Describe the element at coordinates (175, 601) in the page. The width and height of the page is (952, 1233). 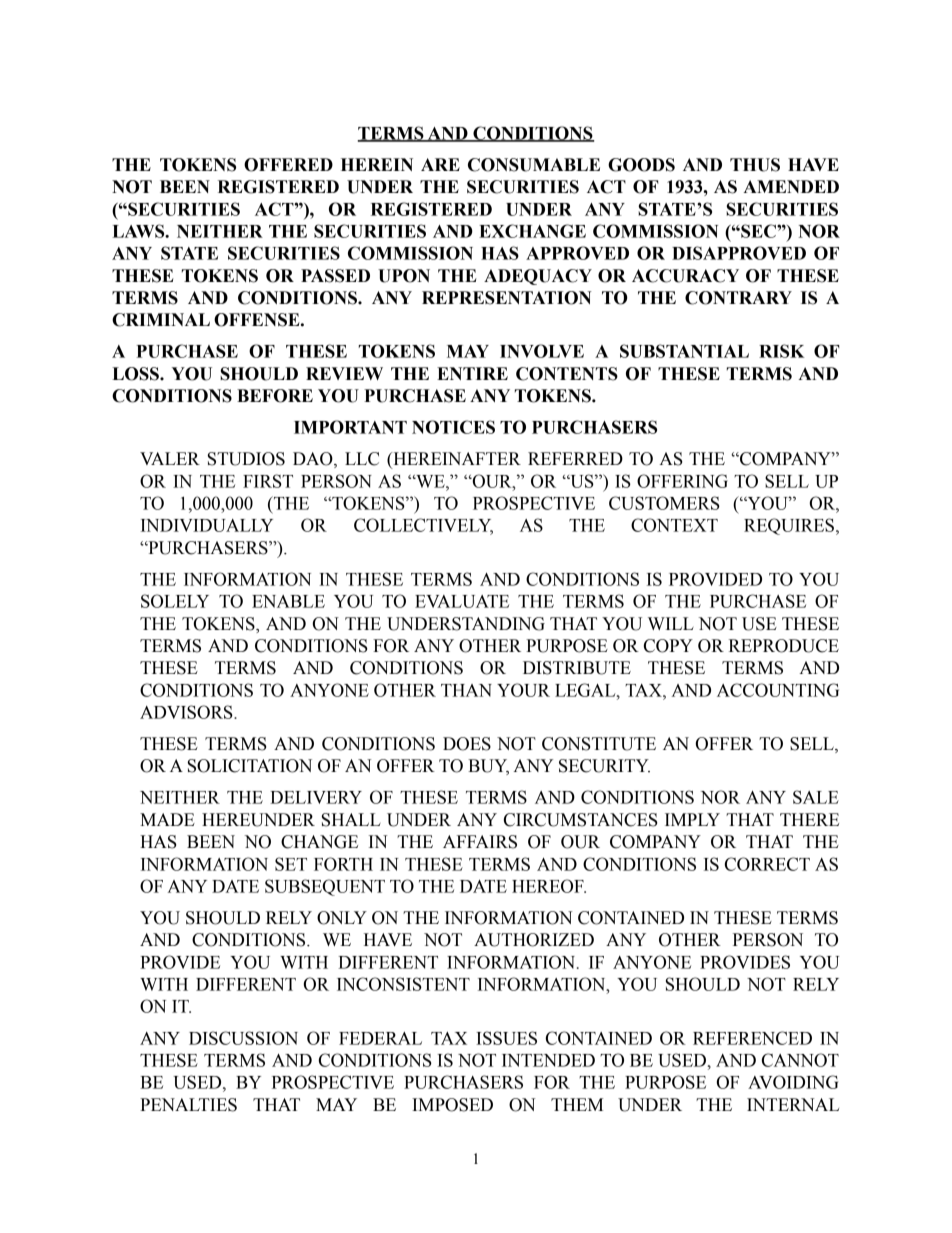
I see `SOLELY` at that location.
